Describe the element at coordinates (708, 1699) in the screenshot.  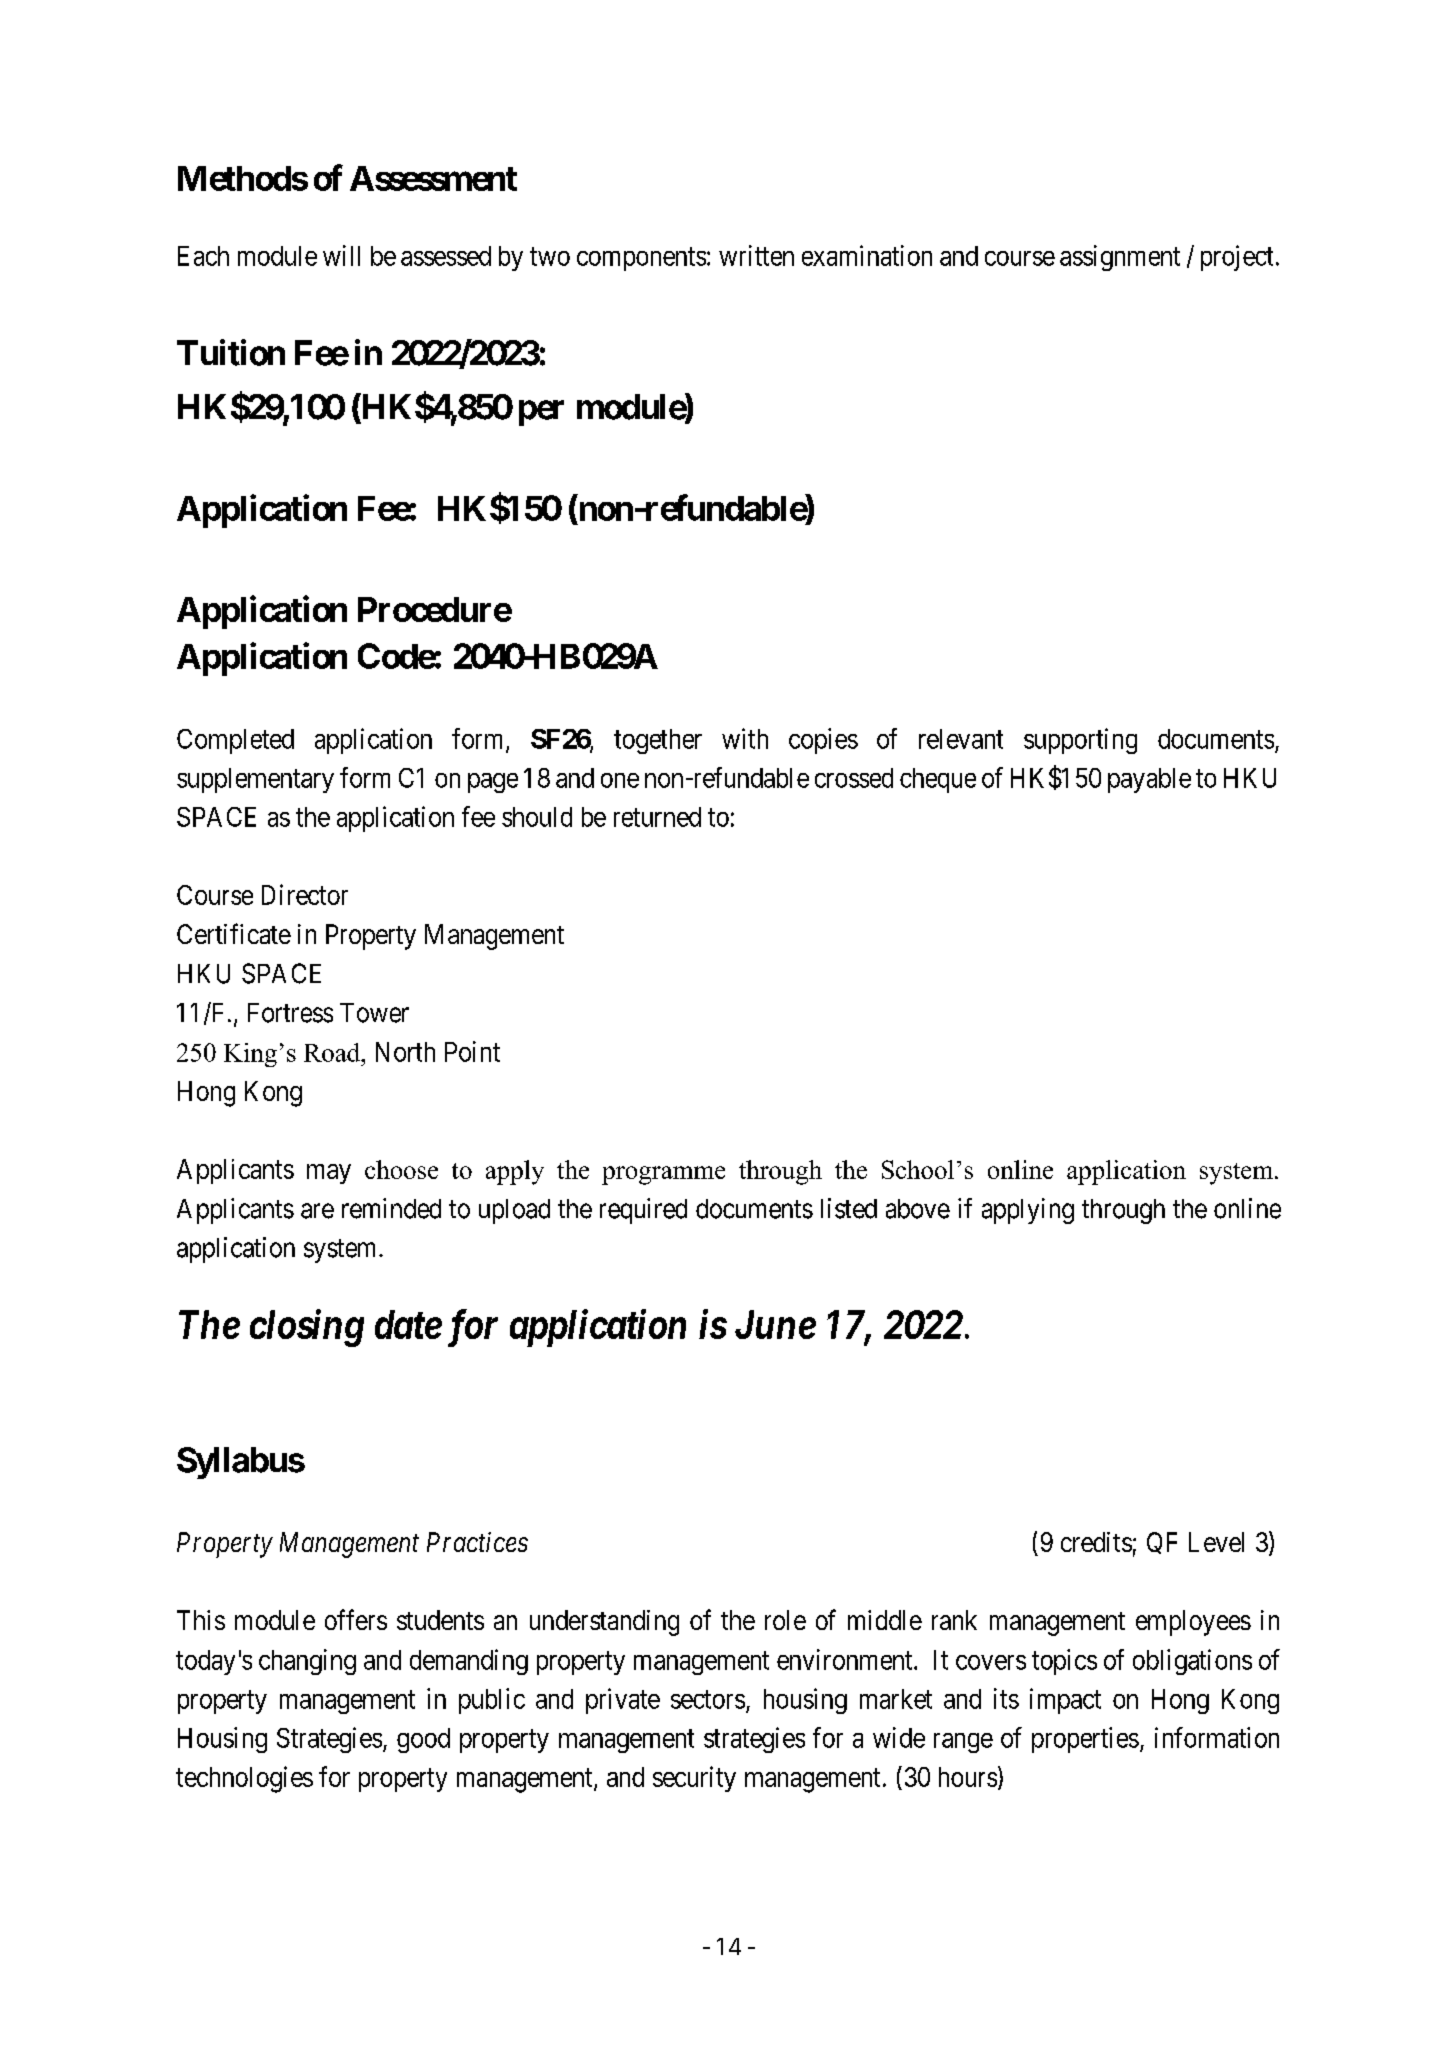
I see `sectors` at that location.
